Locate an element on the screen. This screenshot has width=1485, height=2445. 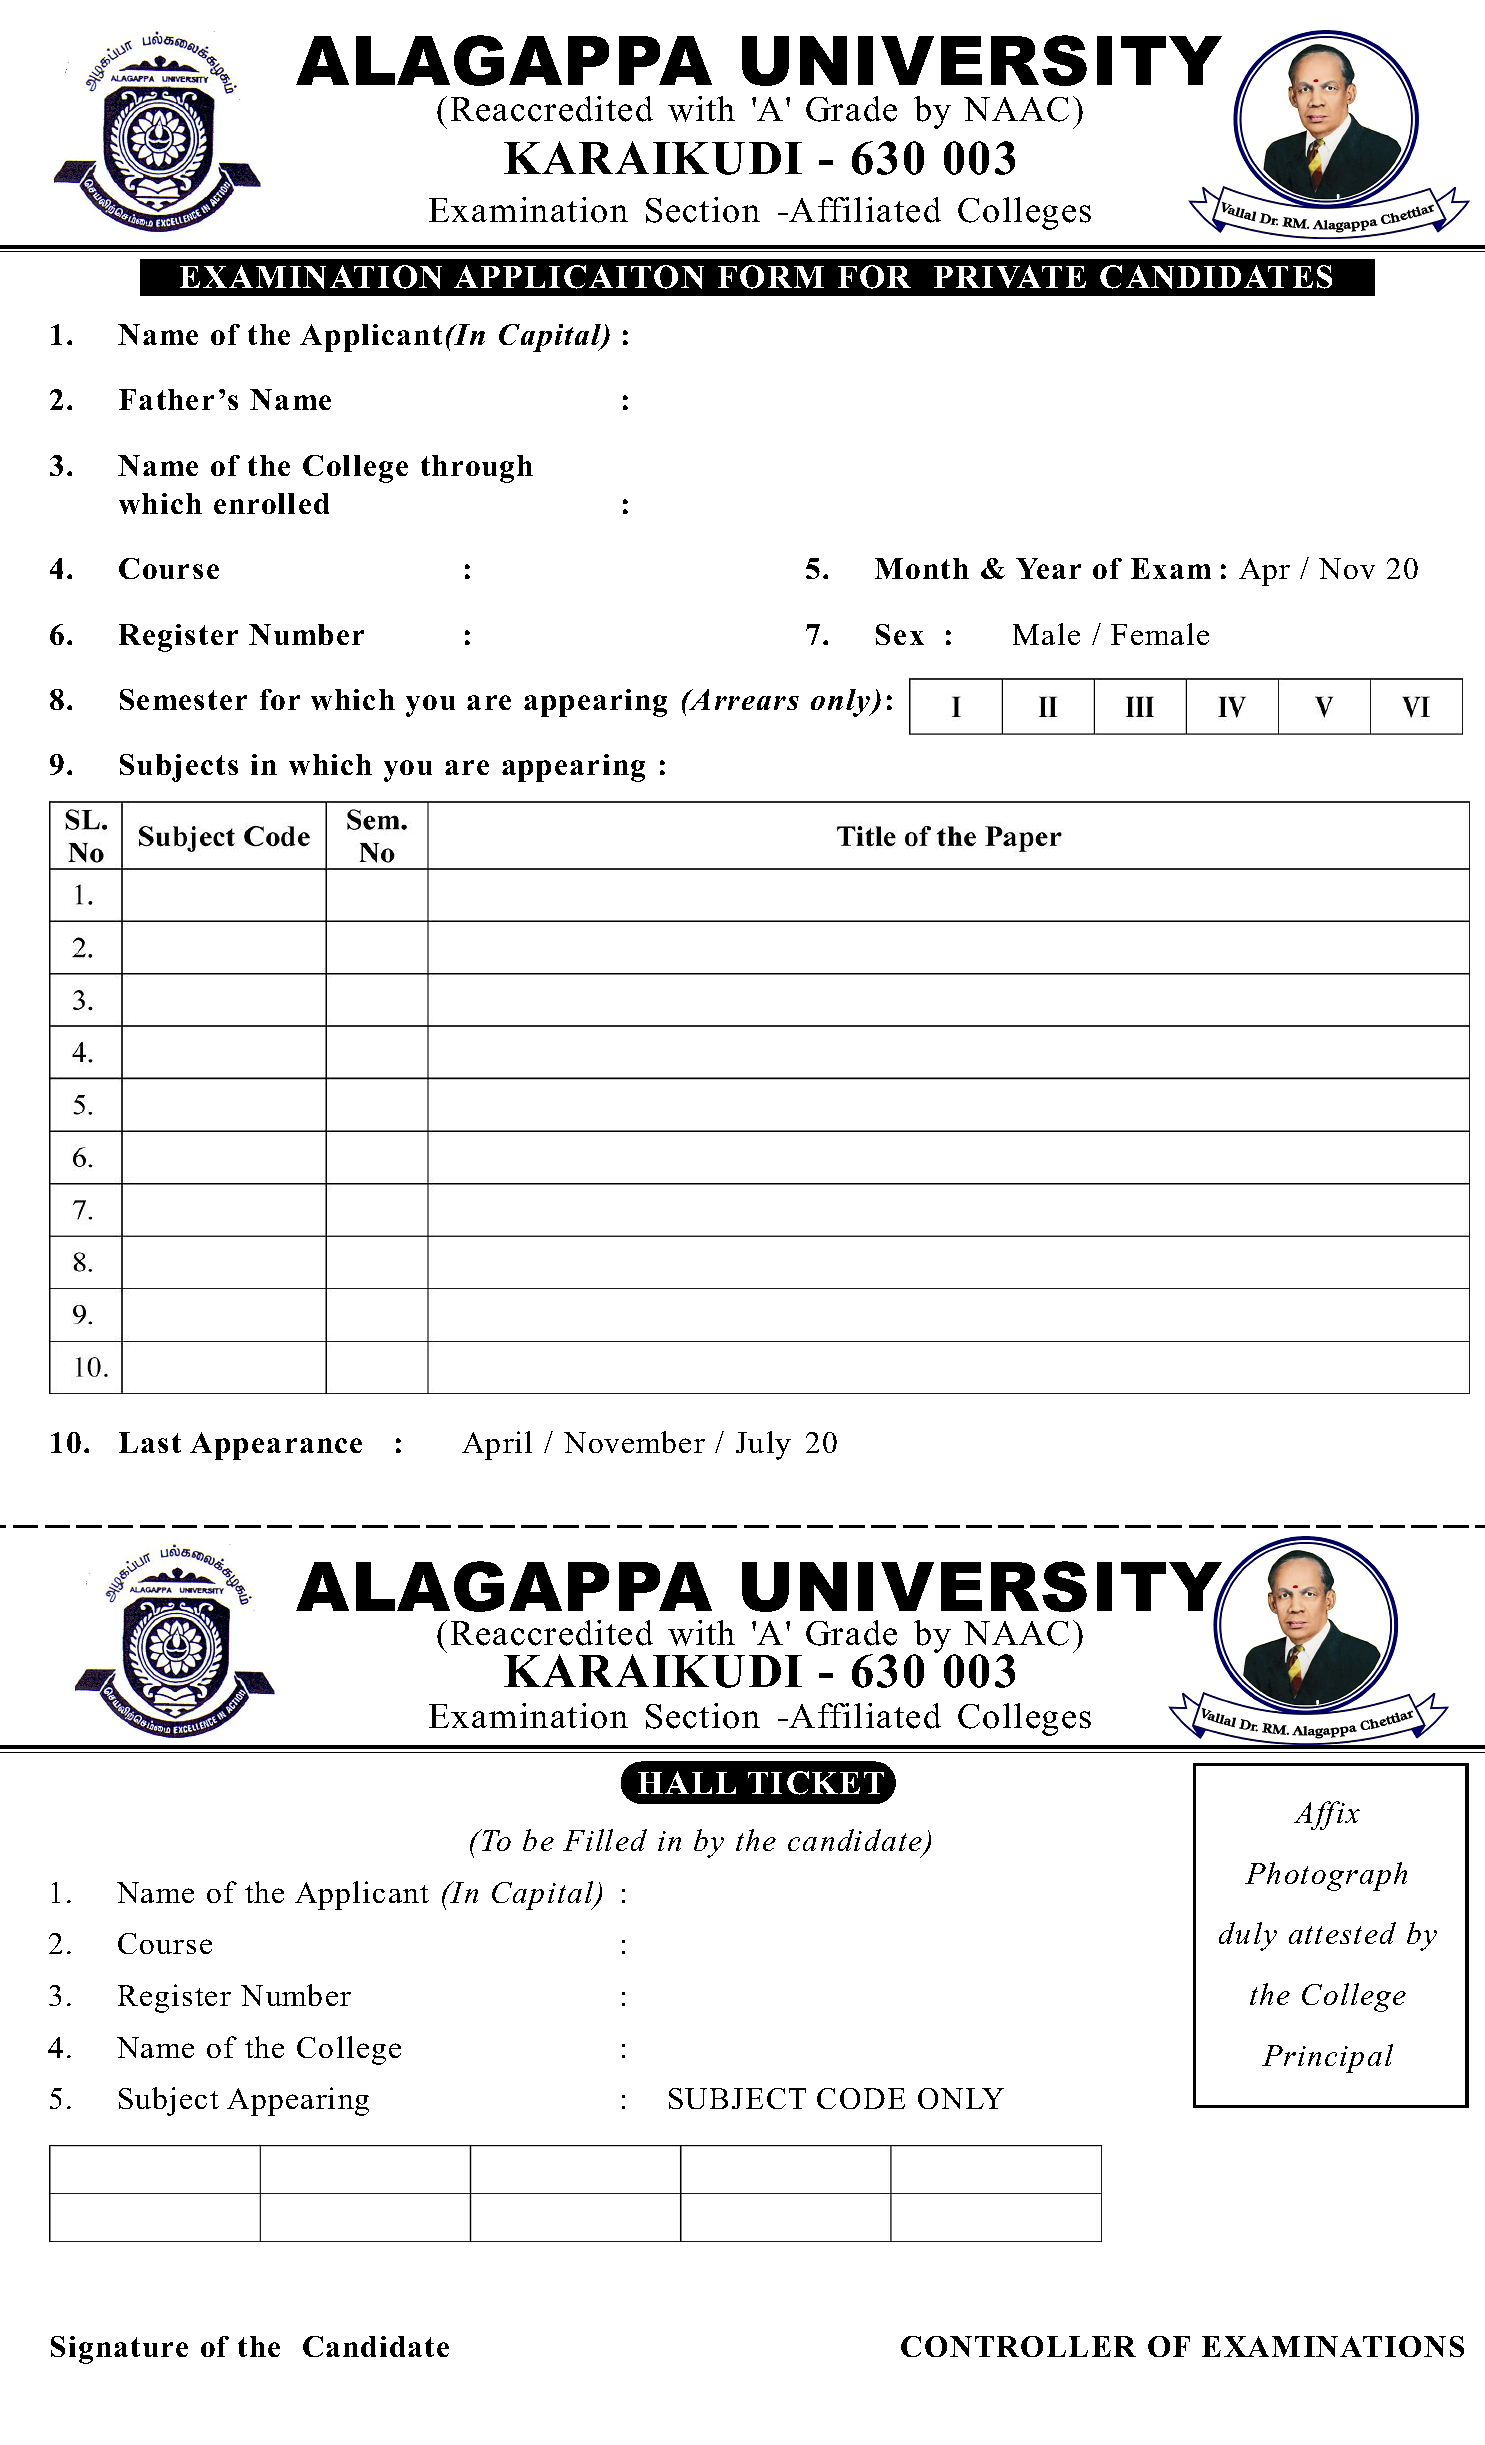
PRIVATE is located at coordinates (1010, 276).
